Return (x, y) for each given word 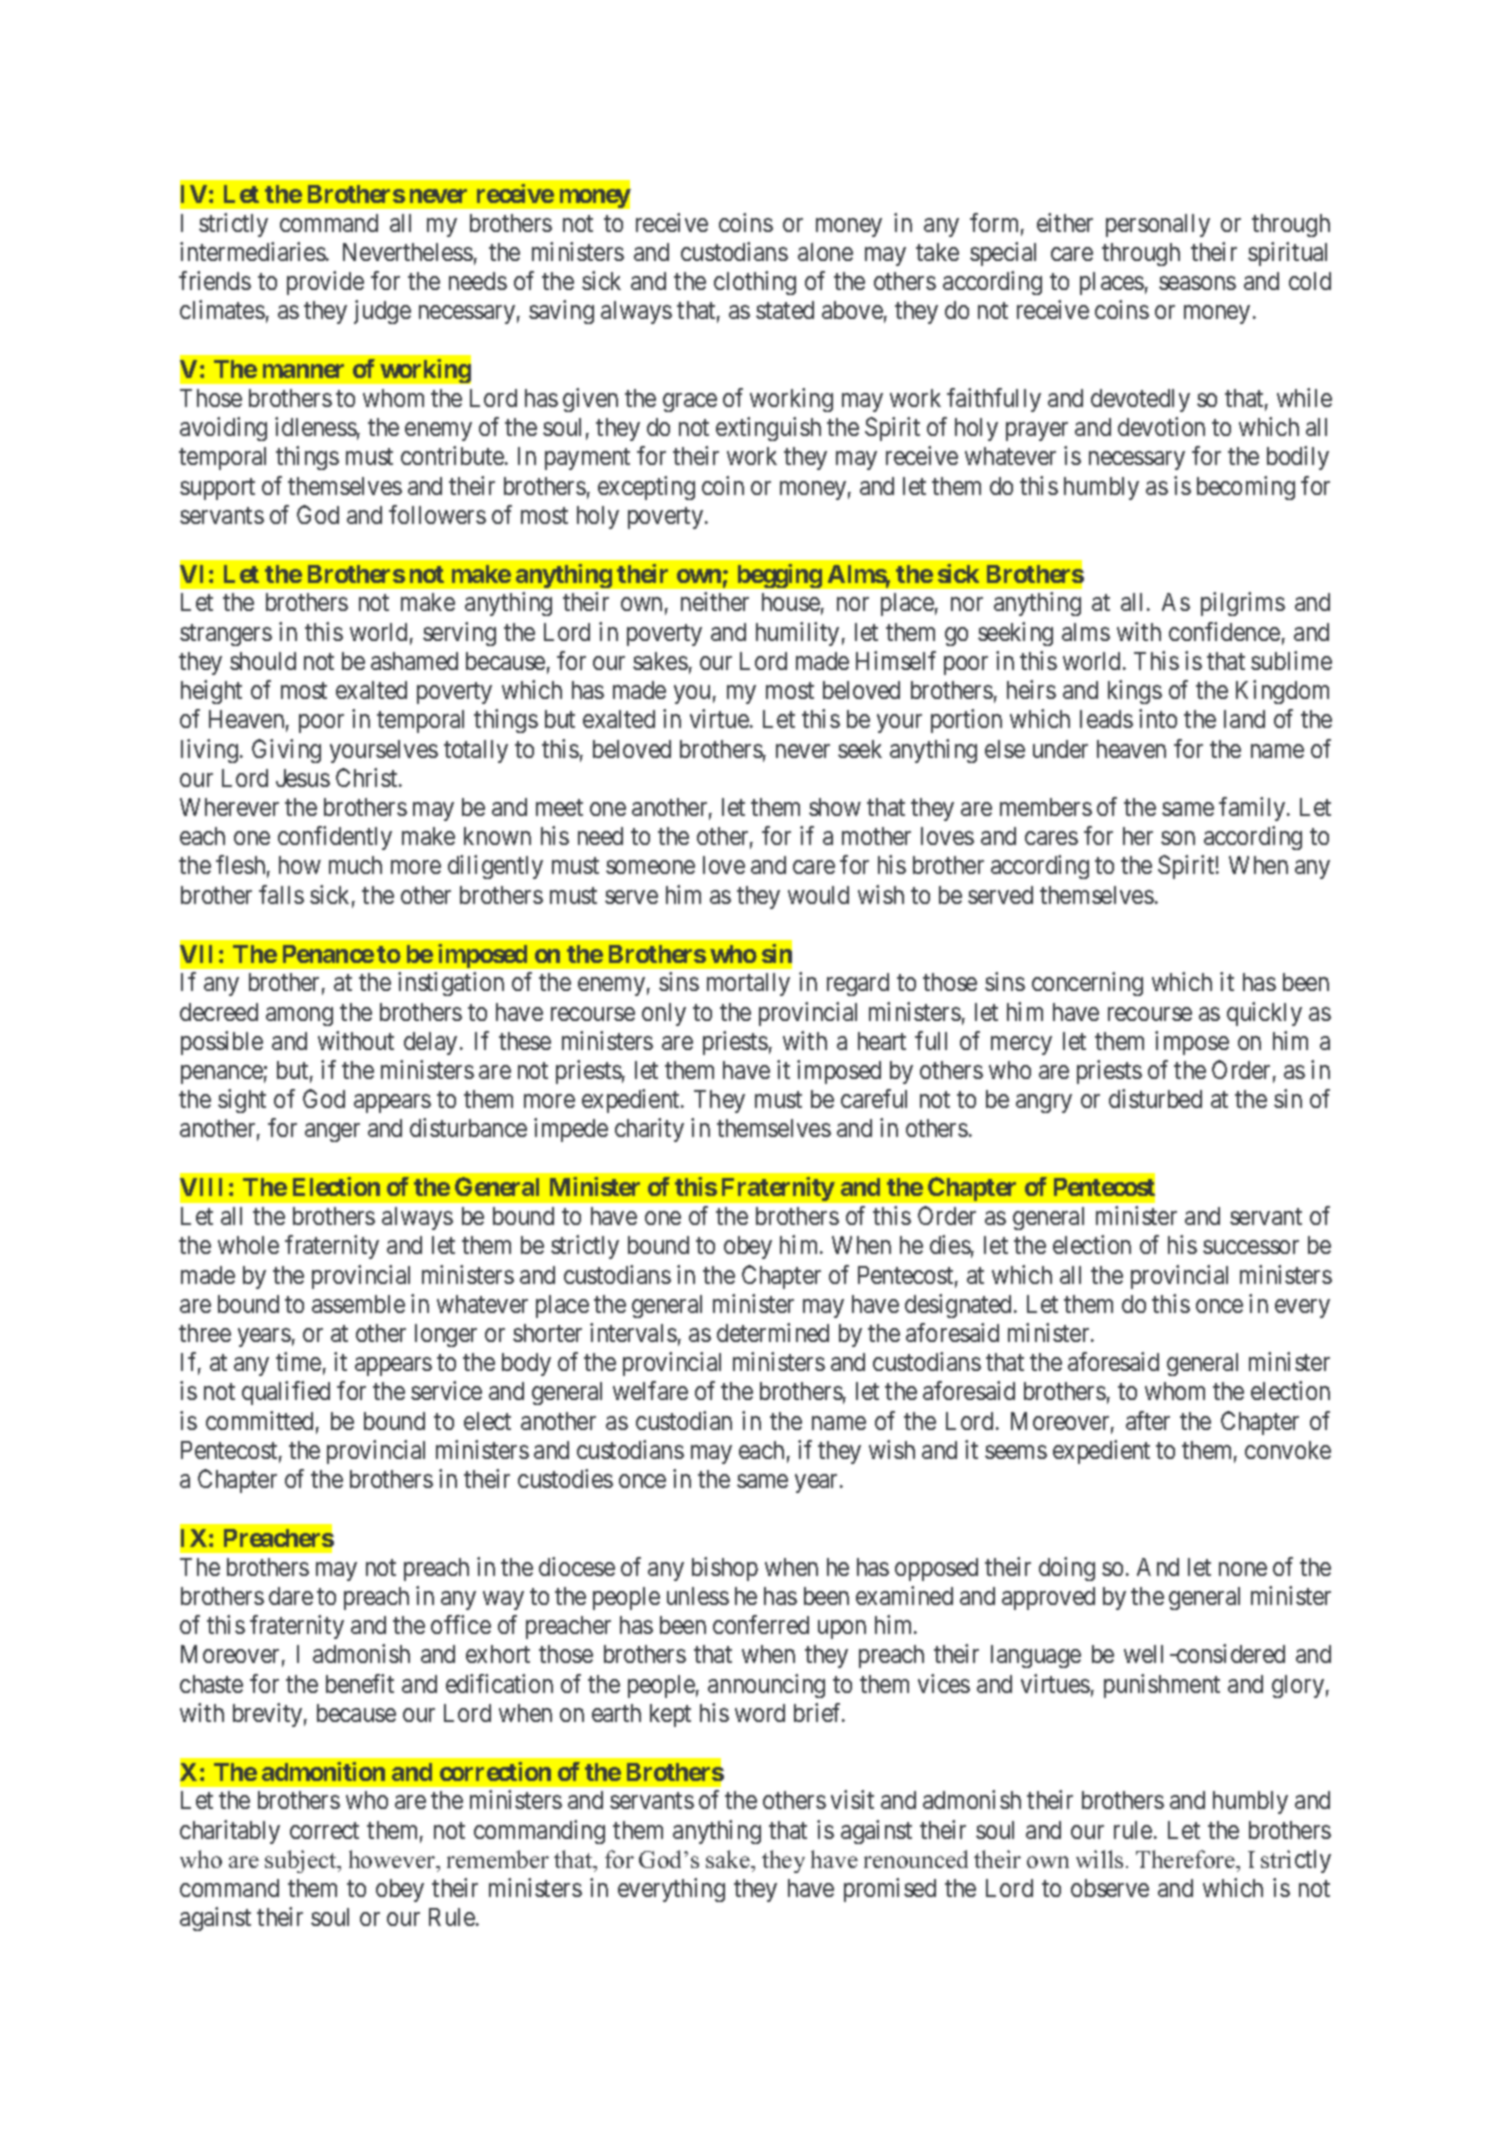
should (263, 661)
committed (259, 1420)
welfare (650, 1390)
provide (325, 283)
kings (1135, 692)
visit (852, 1799)
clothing (755, 283)
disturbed (1155, 1098)
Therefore (1186, 1859)
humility (797, 634)
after (1148, 1420)
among (299, 1016)
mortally (748, 984)
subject (302, 1861)
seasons (1197, 283)
